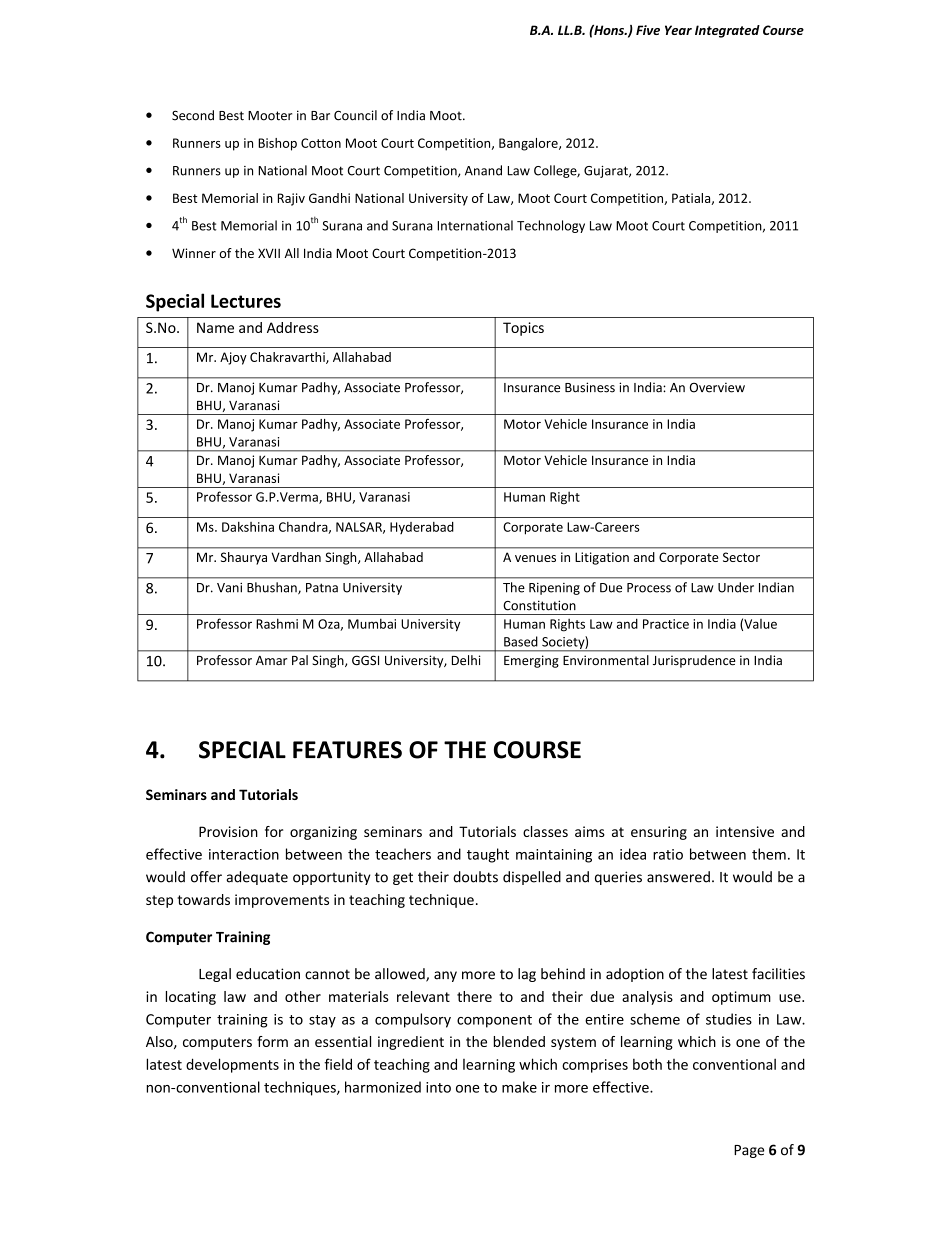 This screenshot has width=952, height=1233. I want to click on Anand, so click(483, 170).
